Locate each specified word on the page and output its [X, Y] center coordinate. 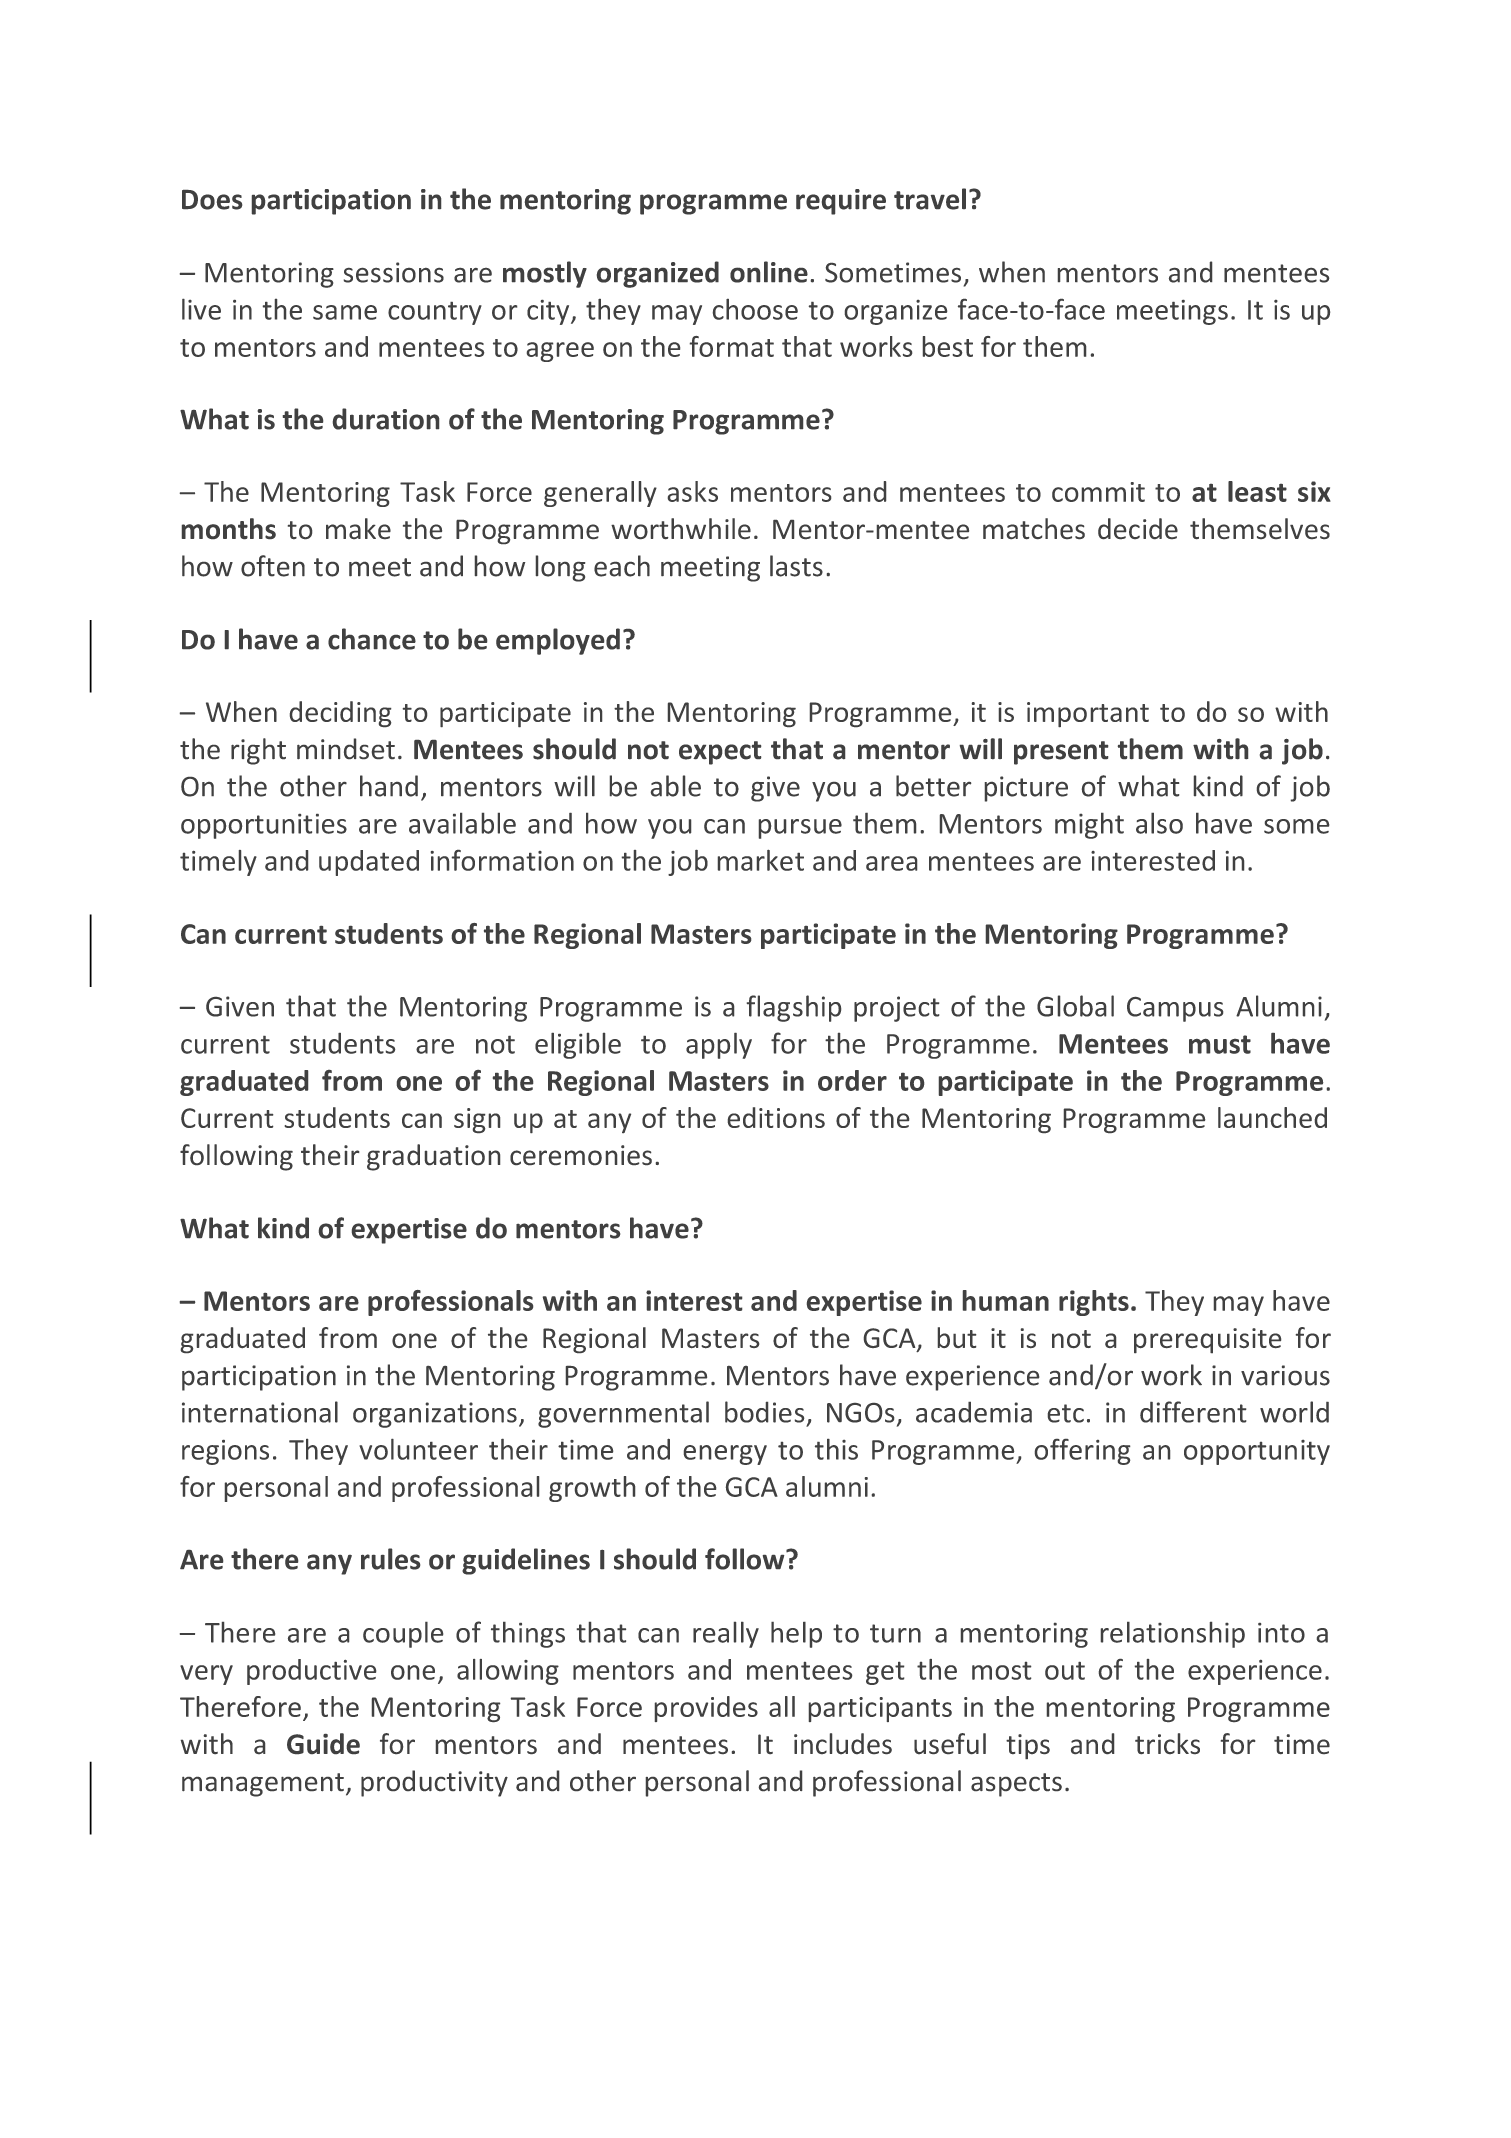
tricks [1167, 1743]
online [769, 272]
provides [706, 1709]
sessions [394, 272]
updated [369, 863]
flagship [794, 1008]
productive [311, 1672]
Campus [1175, 1009]
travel [930, 199]
